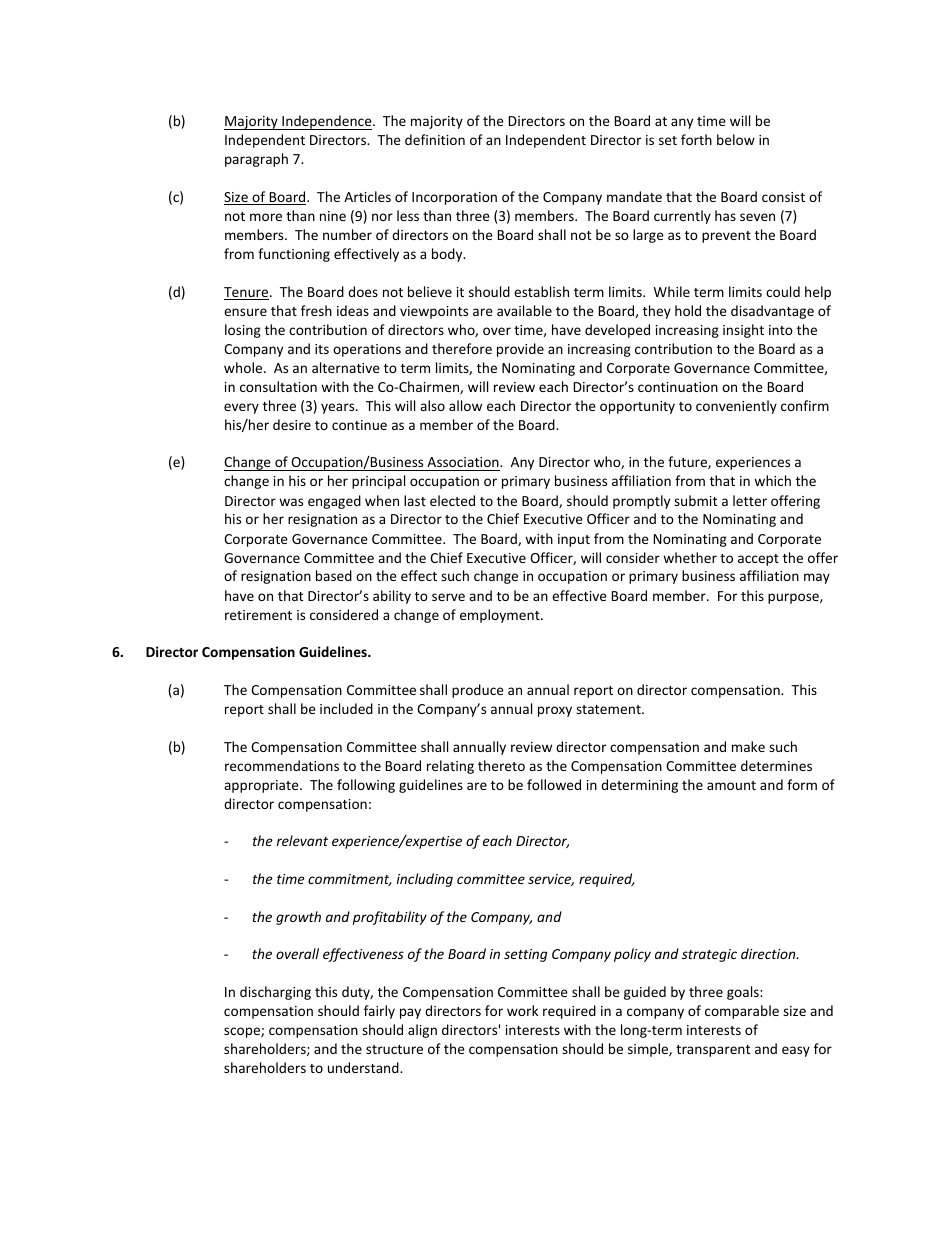  Describe the element at coordinates (772, 480) in the screenshot. I see `which` at that location.
